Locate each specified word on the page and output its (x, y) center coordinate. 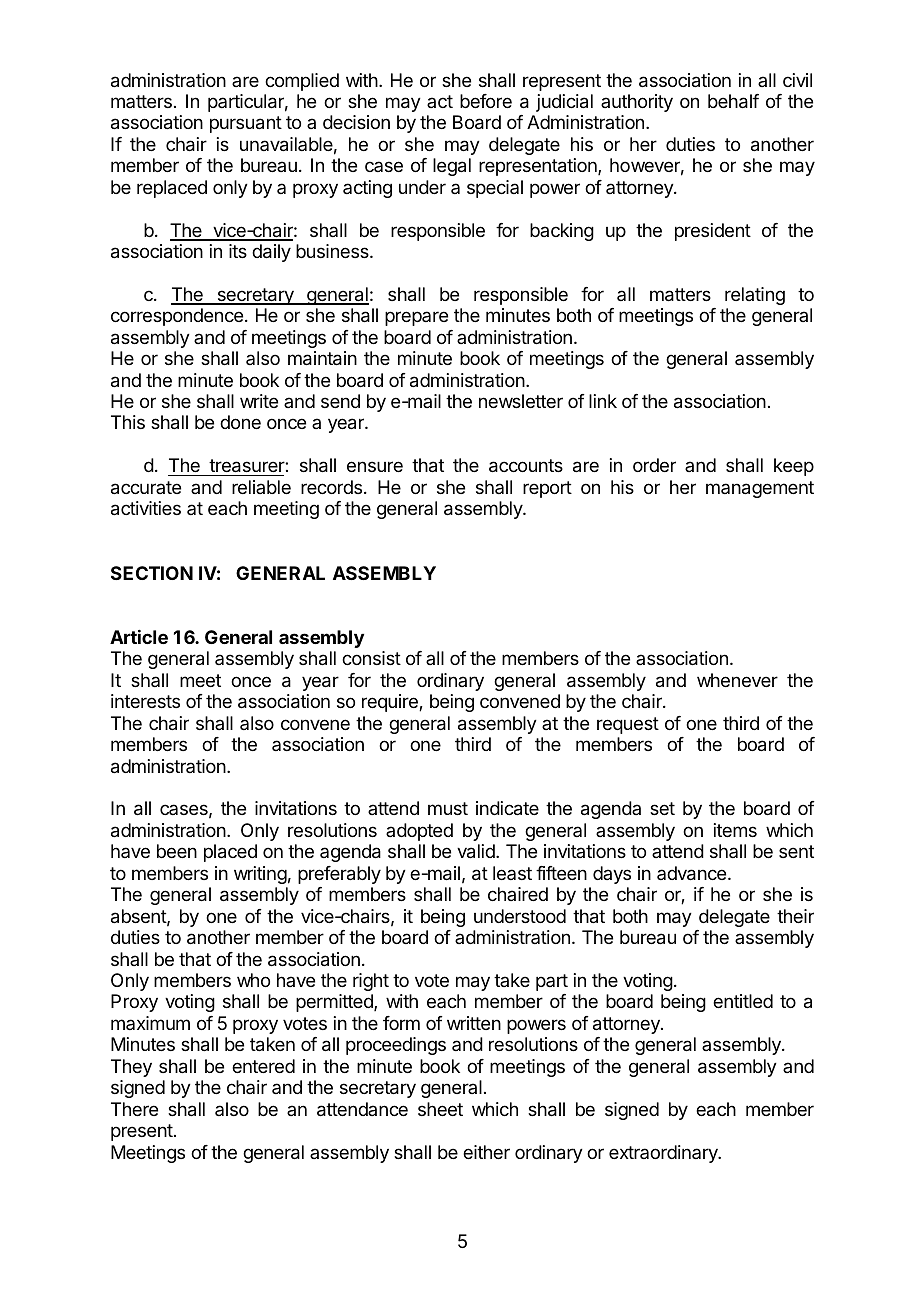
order (654, 465)
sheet (440, 1109)
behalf (733, 101)
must (448, 808)
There (134, 1109)
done (240, 422)
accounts (526, 466)
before (486, 101)
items (735, 830)
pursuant (246, 124)
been (177, 851)
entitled (743, 1001)
